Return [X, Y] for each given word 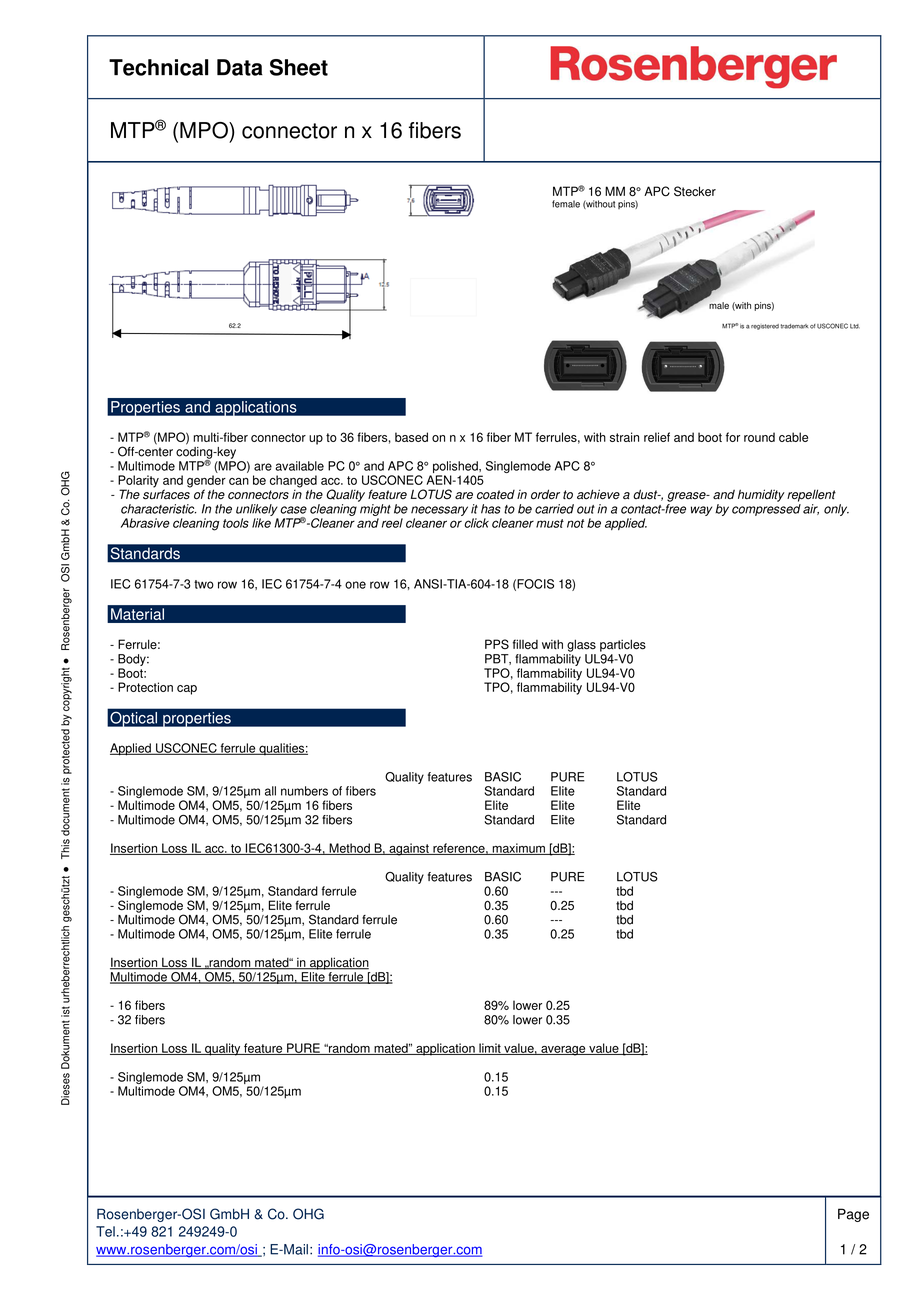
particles [623, 645]
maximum [518, 849]
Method [349, 849]
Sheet [299, 67]
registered [765, 327]
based [411, 437]
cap [187, 690]
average [563, 1051]
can [239, 481]
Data [240, 67]
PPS [497, 644]
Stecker [695, 191]
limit [490, 1049]
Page [853, 1215]
